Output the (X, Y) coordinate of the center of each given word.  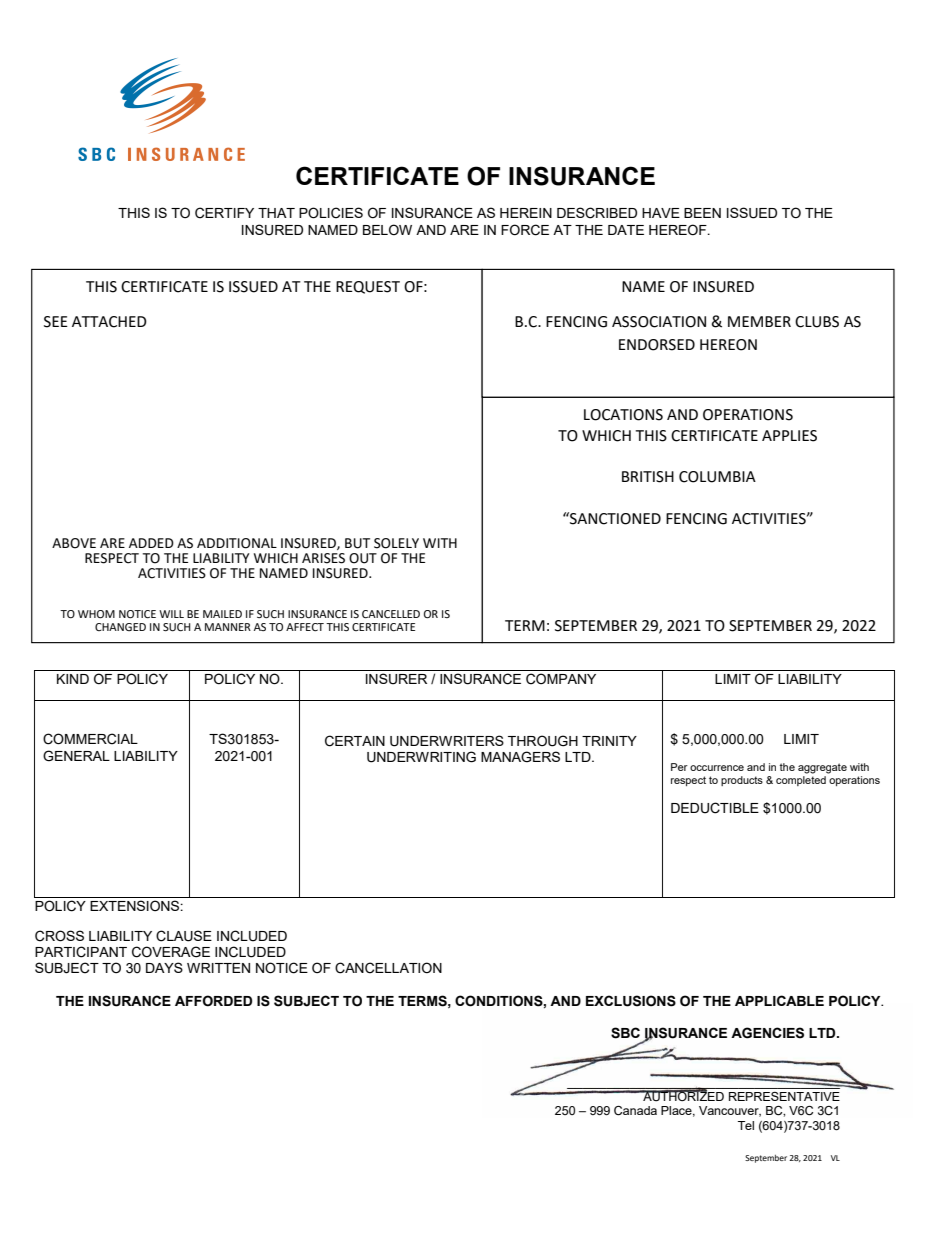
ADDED (151, 543)
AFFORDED (213, 1001)
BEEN (702, 213)
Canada (635, 1111)
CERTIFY (224, 213)
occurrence (717, 768)
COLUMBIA (717, 477)
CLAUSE (184, 936)
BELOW (387, 229)
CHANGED (120, 627)
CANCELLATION (388, 968)
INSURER (396, 679)
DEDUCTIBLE (715, 808)
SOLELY (396, 543)
